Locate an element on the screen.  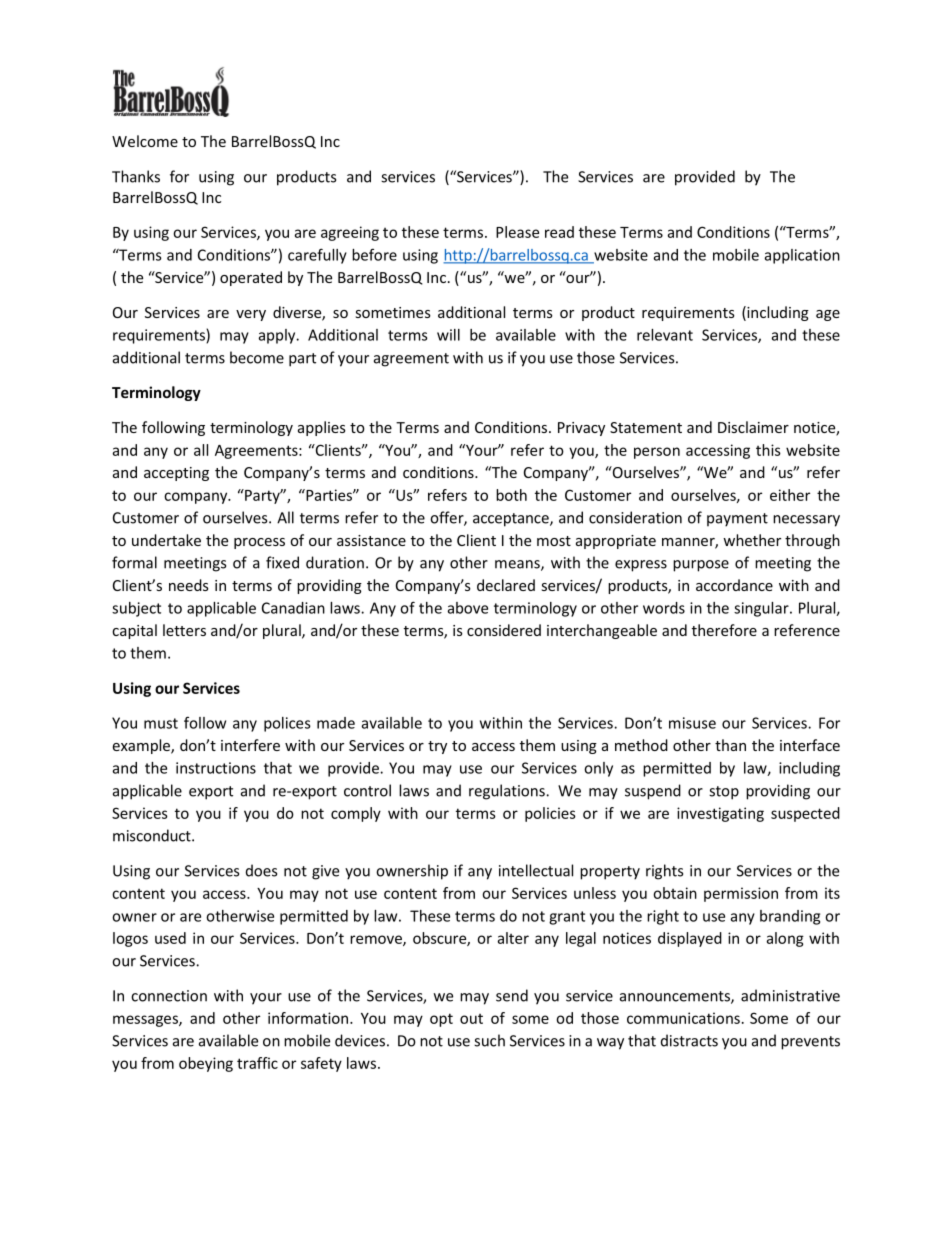
must is located at coordinates (161, 723).
